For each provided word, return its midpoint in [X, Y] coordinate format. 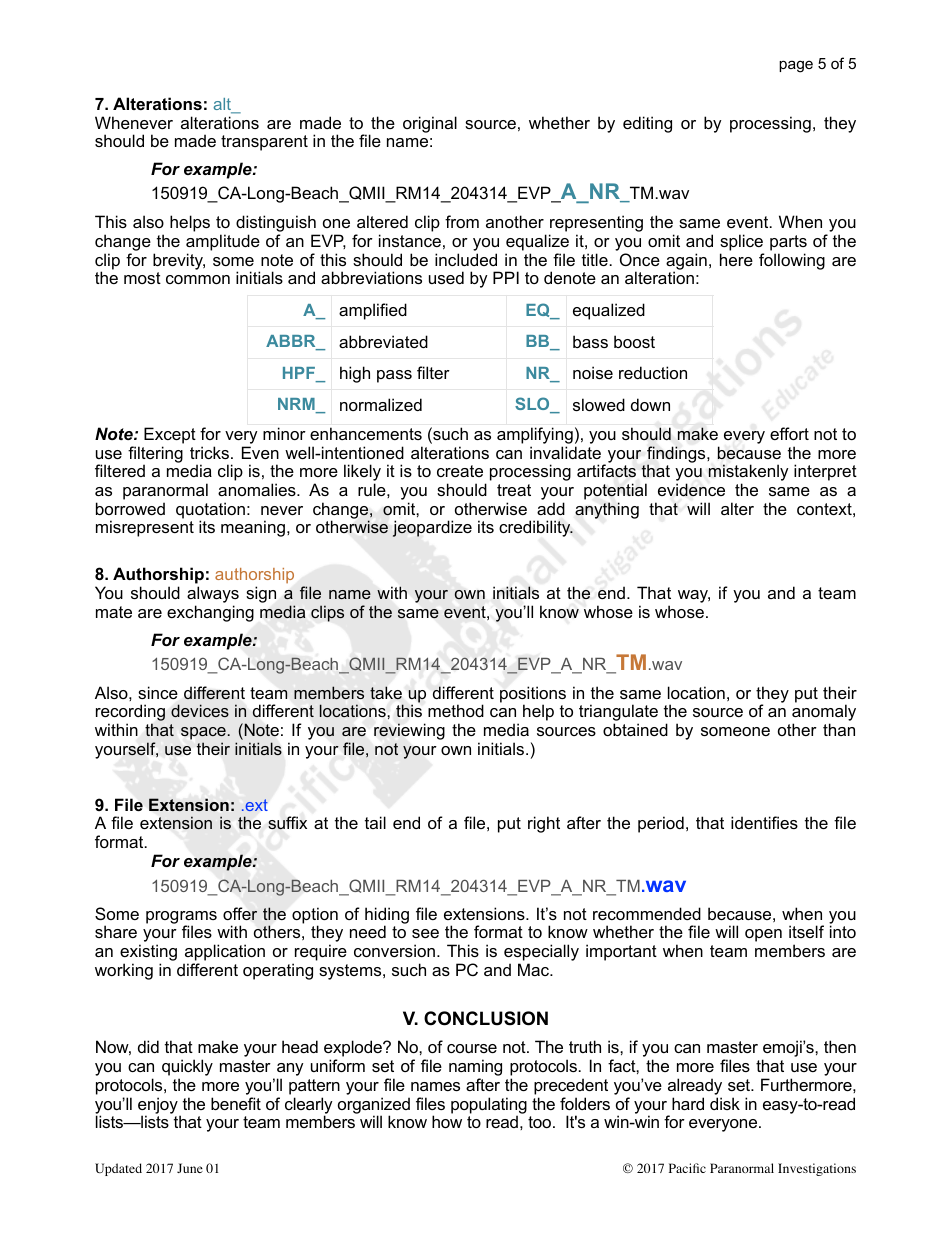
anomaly [824, 714]
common [198, 279]
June [190, 1168]
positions [533, 695]
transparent [264, 143]
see [425, 933]
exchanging [210, 613]
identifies [764, 822]
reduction [653, 372]
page [796, 66]
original [430, 124]
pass [394, 376]
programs [181, 918]
